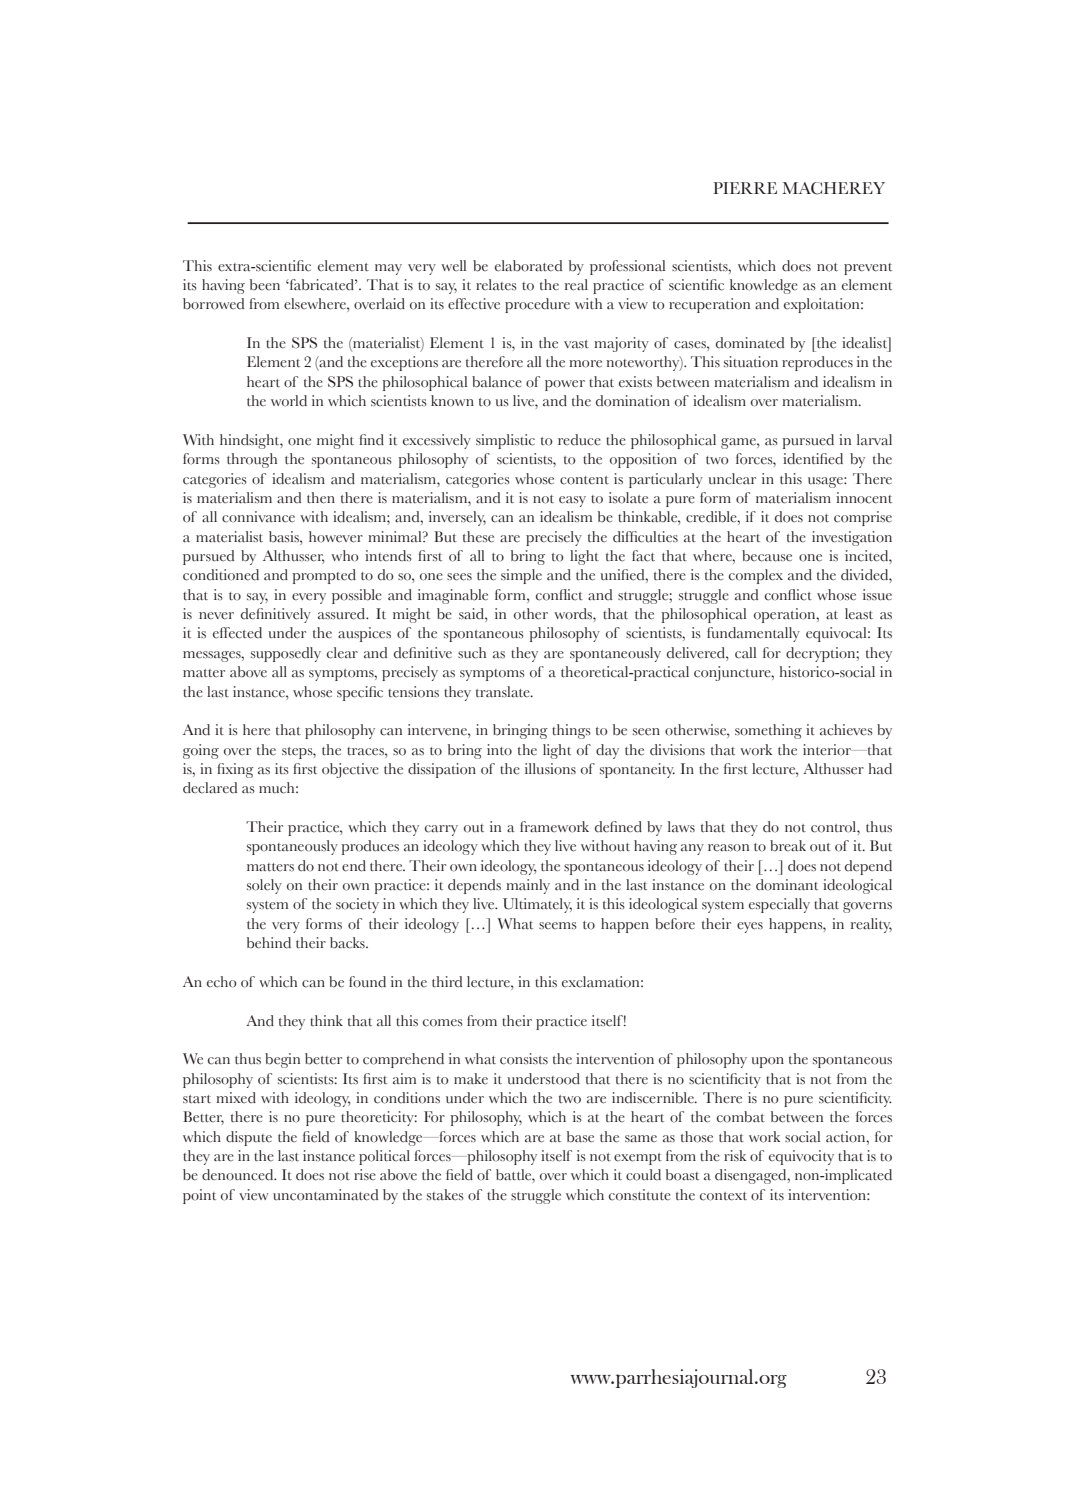 The image size is (1067, 1509). I want to click on simplistic, so click(505, 441).
